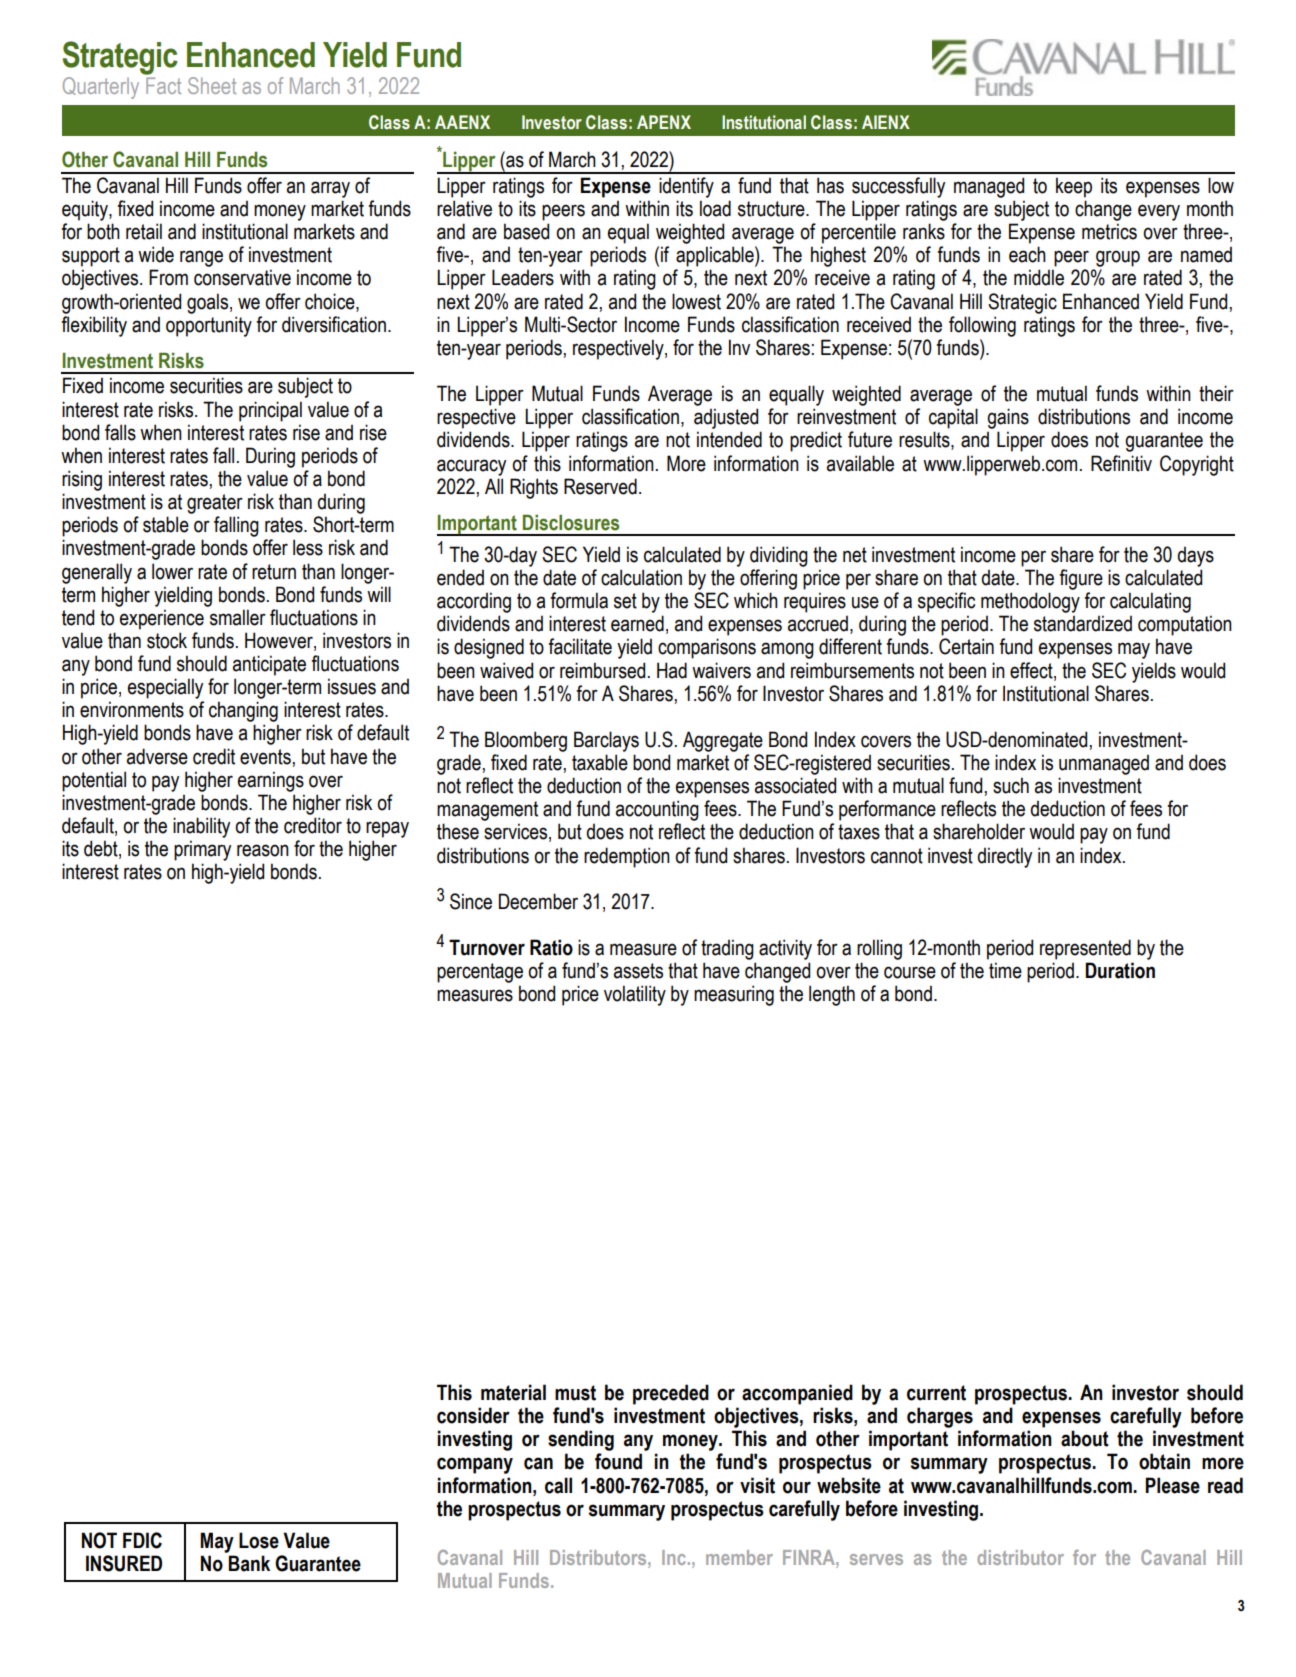  I want to click on found, so click(618, 1461).
